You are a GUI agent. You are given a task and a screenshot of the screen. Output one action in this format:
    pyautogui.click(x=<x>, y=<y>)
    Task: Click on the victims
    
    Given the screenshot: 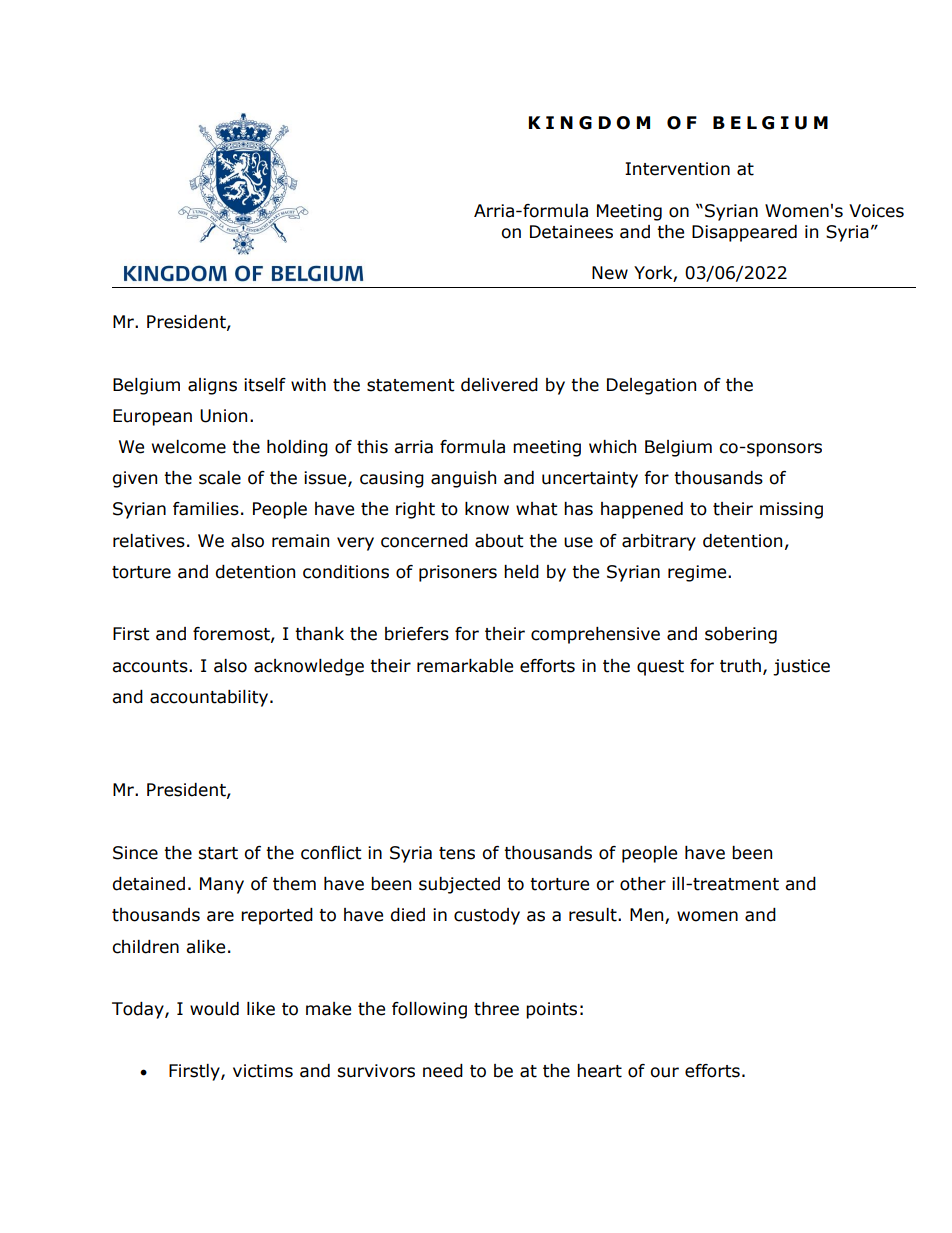 What is the action you would take?
    pyautogui.click(x=263, y=1071)
